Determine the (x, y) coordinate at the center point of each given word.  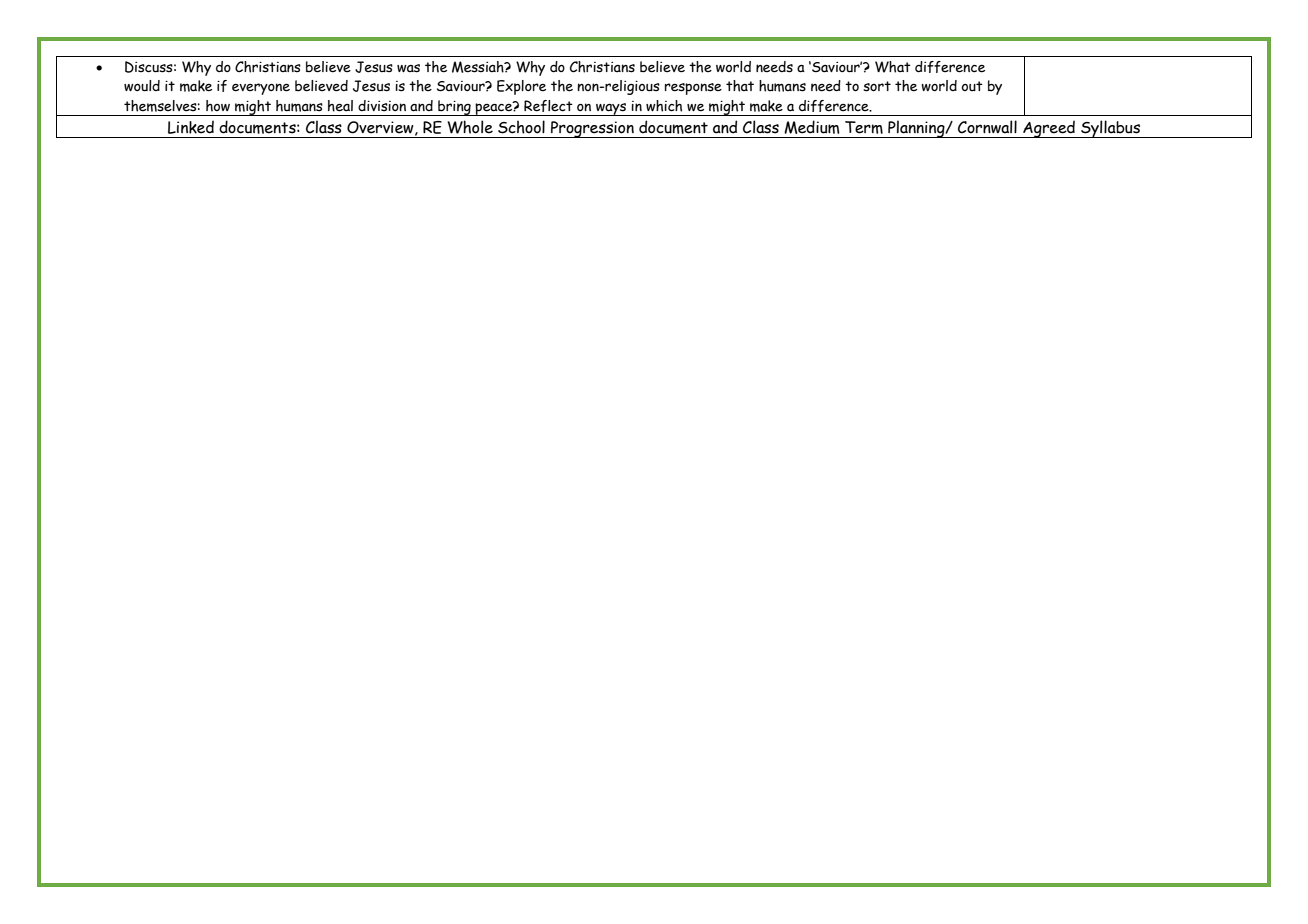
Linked (191, 127)
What (893, 67)
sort (877, 86)
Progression (592, 129)
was (408, 68)
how (218, 106)
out (972, 86)
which (664, 106)
